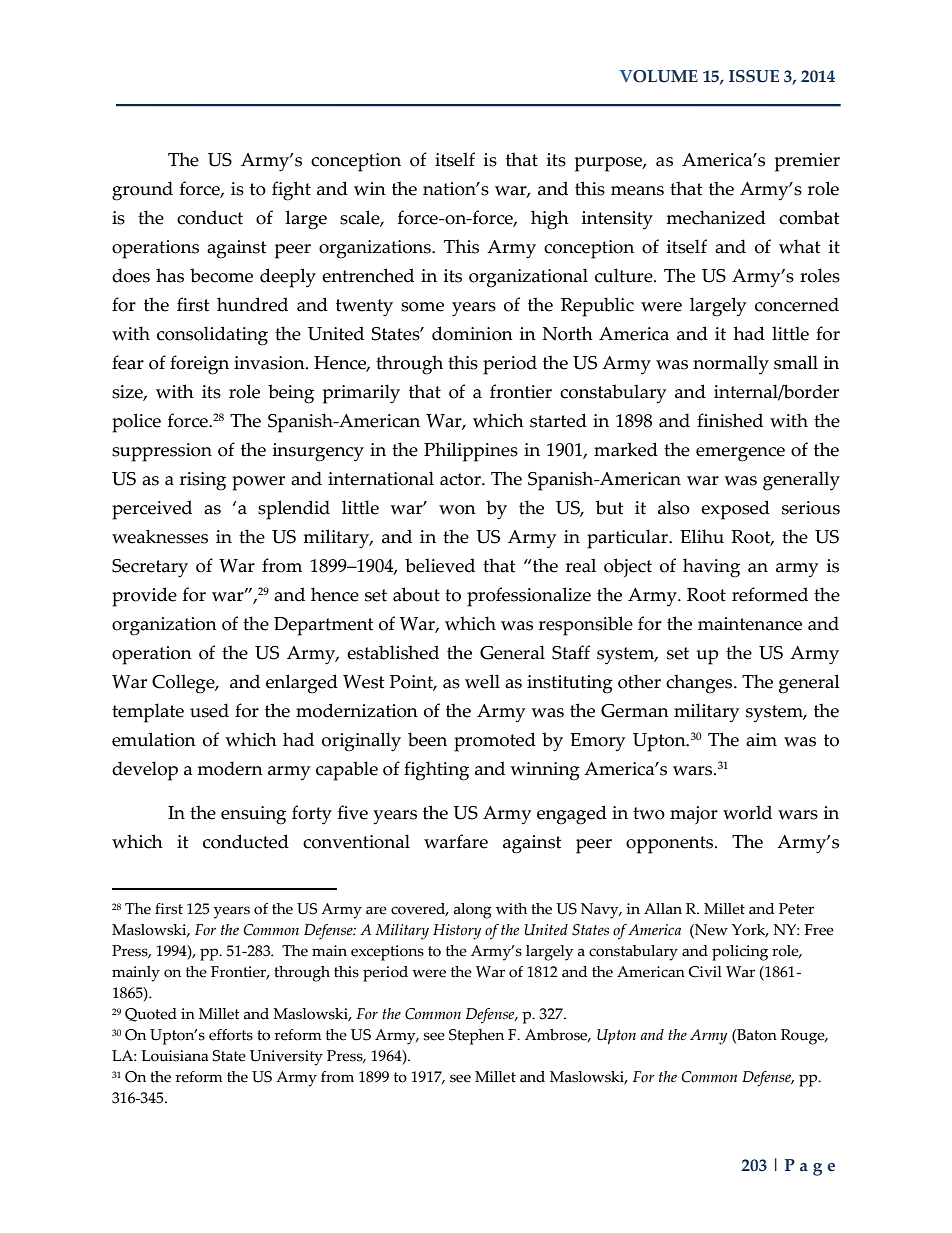 This document has height=1233, width=952. What do you see at coordinates (797, 304) in the document?
I see `concerned` at bounding box center [797, 304].
